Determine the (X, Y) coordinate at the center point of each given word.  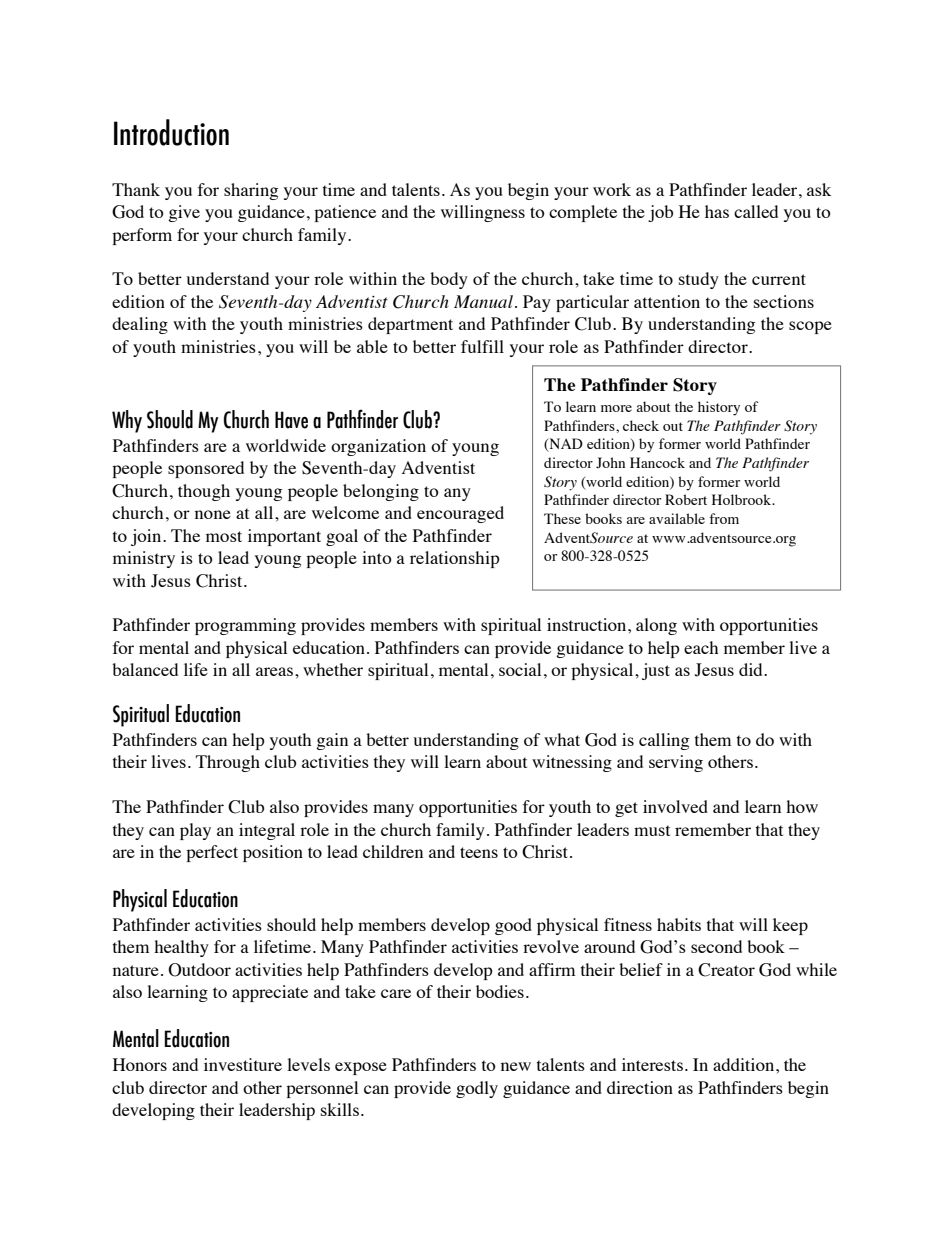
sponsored (206, 469)
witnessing (572, 763)
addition (745, 1064)
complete (583, 213)
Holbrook (742, 499)
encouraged (460, 514)
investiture (243, 1064)
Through (228, 763)
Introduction (171, 132)
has (717, 211)
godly (477, 1089)
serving (676, 763)
